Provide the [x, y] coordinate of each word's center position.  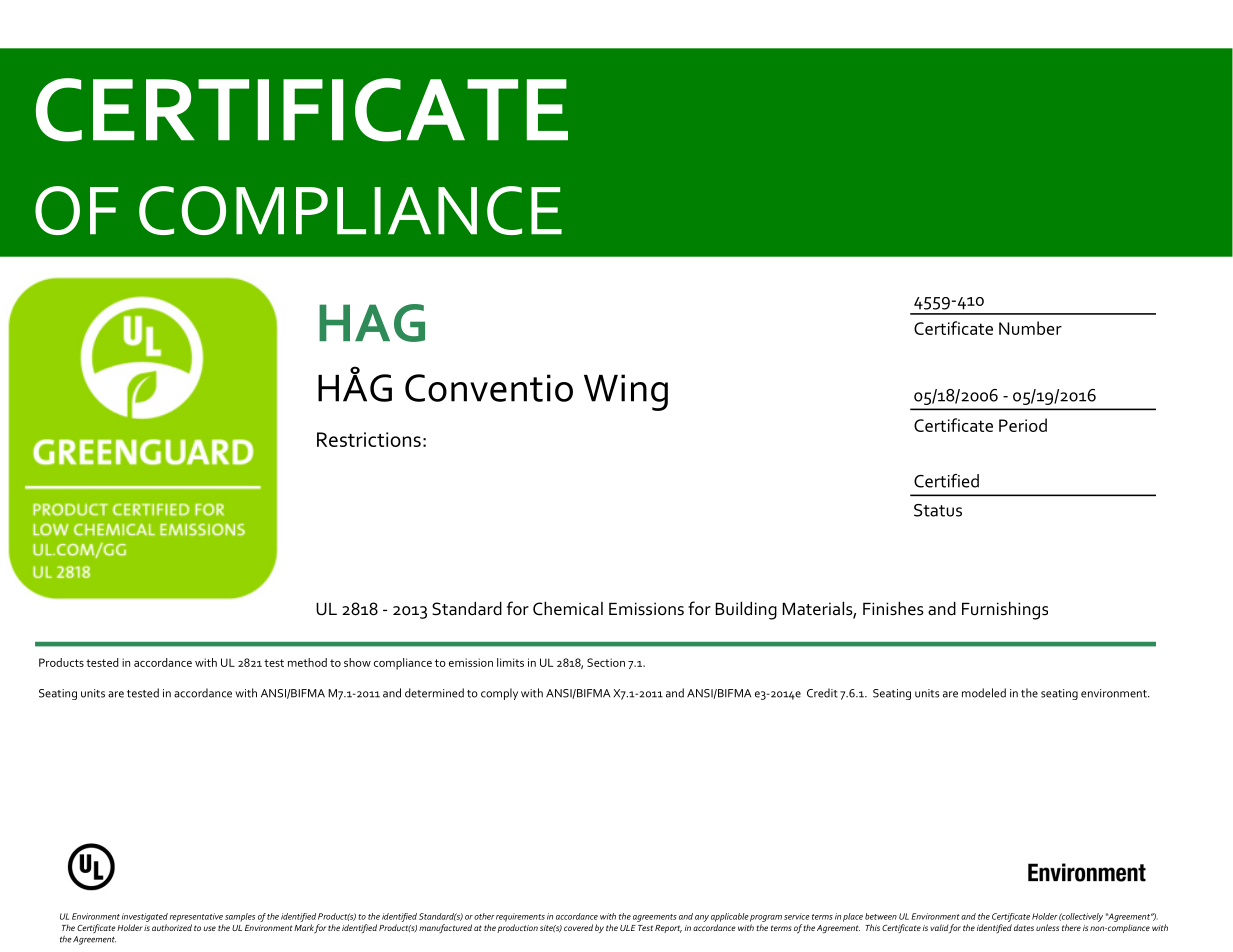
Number [1030, 328]
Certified [946, 481]
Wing [626, 392]
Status [938, 510]
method [307, 662]
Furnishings [1005, 610]
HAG [372, 323]
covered [578, 927]
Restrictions [369, 439]
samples [240, 917]
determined [434, 693]
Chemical [568, 608]
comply [499, 694]
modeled [984, 693]
